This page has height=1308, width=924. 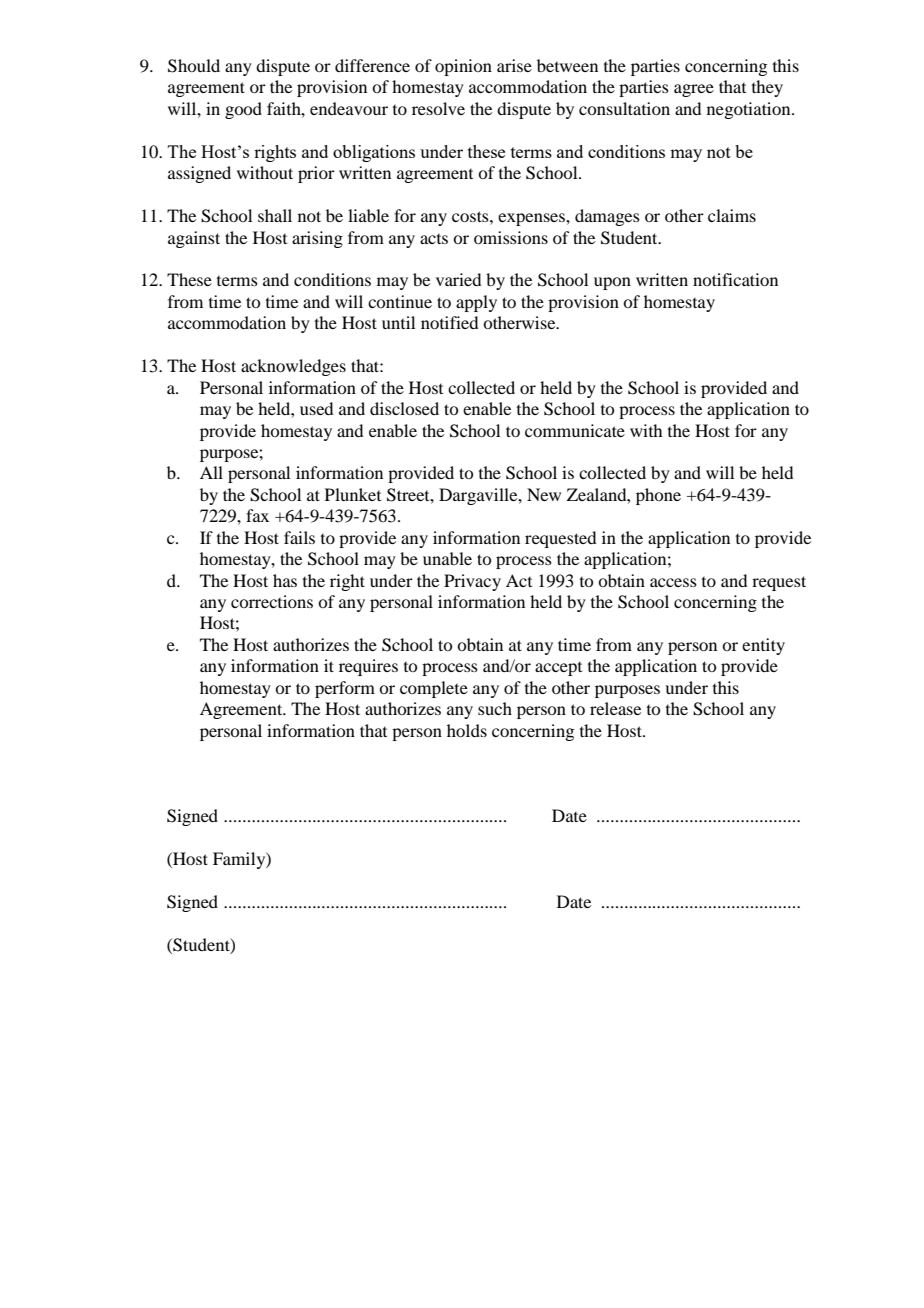 What do you see at coordinates (463, 67) in the page?
I see `opinion` at bounding box center [463, 67].
